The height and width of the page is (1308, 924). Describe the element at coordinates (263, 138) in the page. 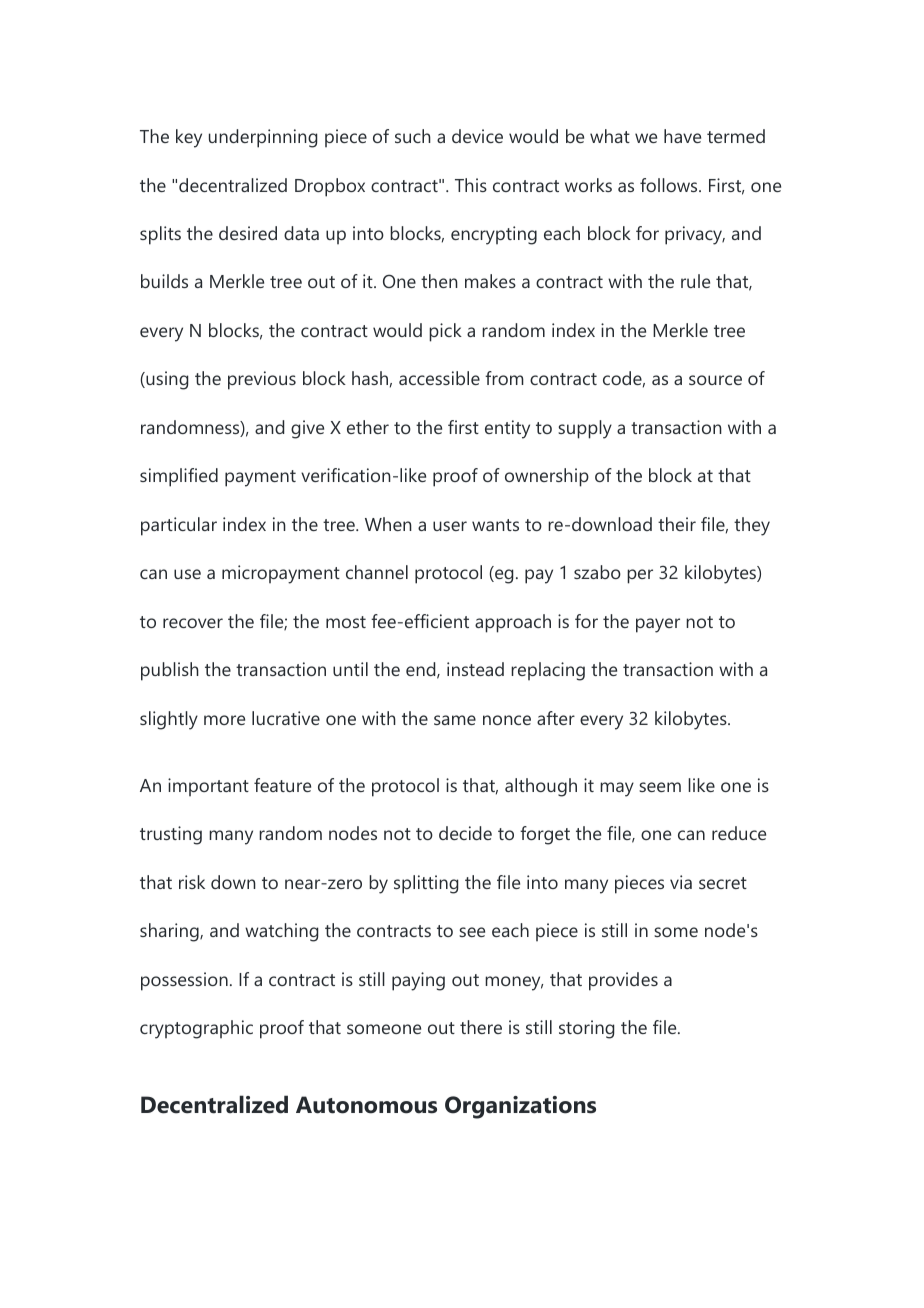

I see `underpinning` at that location.
